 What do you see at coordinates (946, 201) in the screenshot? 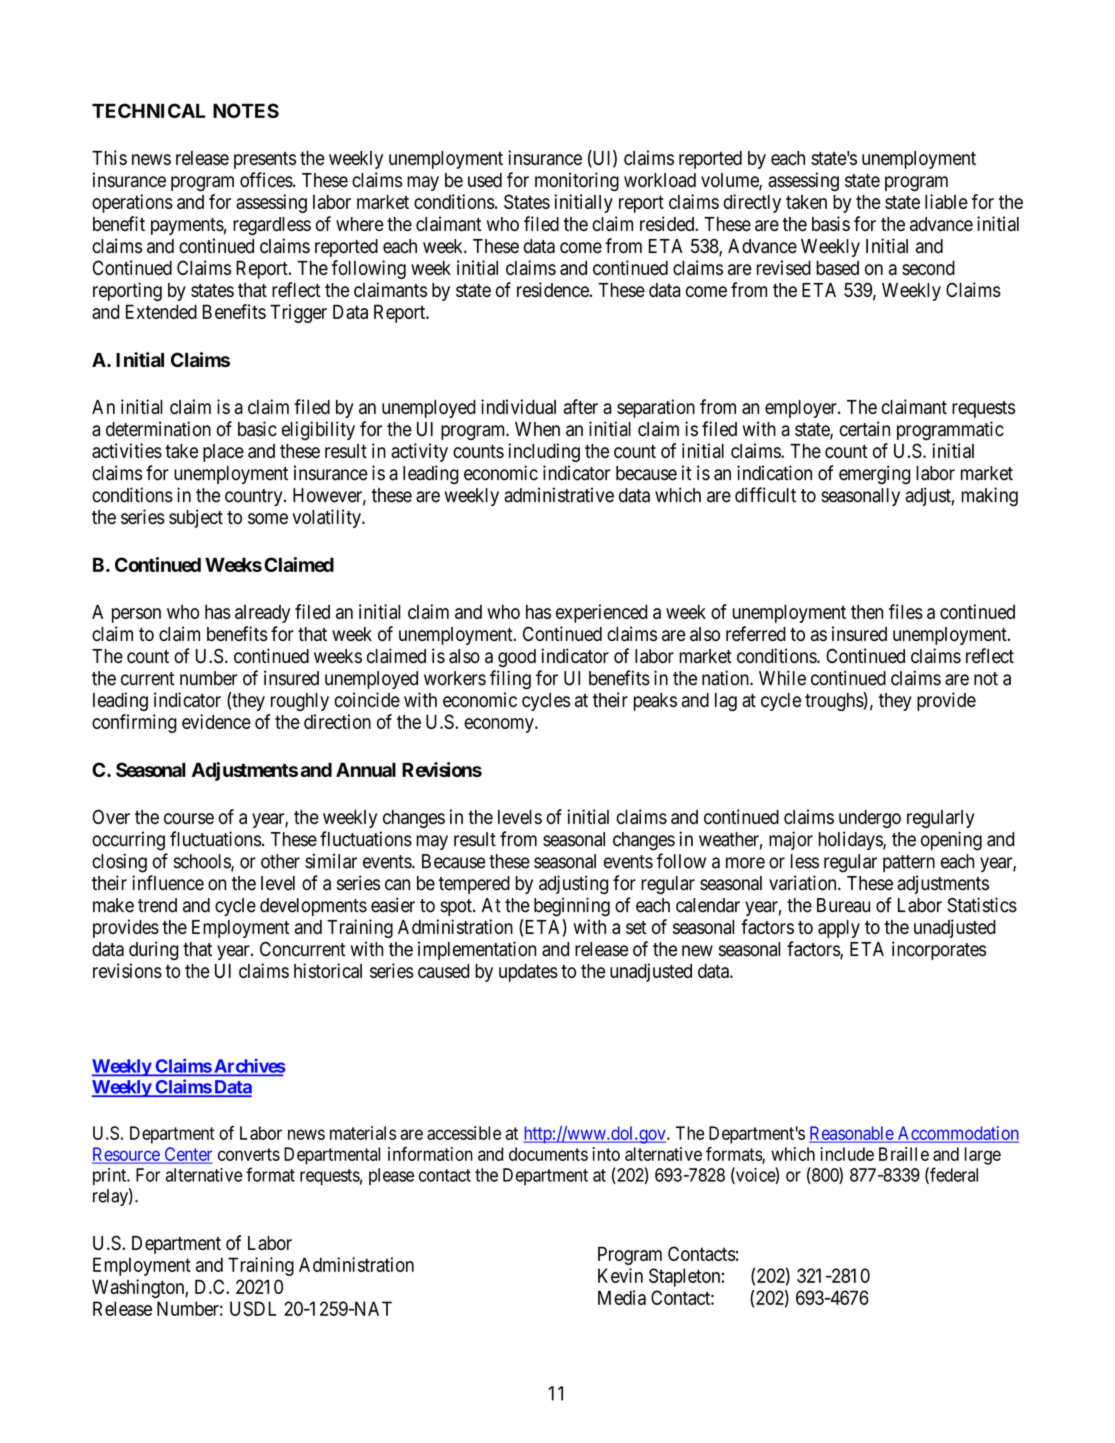
I see `liable` at bounding box center [946, 201].
